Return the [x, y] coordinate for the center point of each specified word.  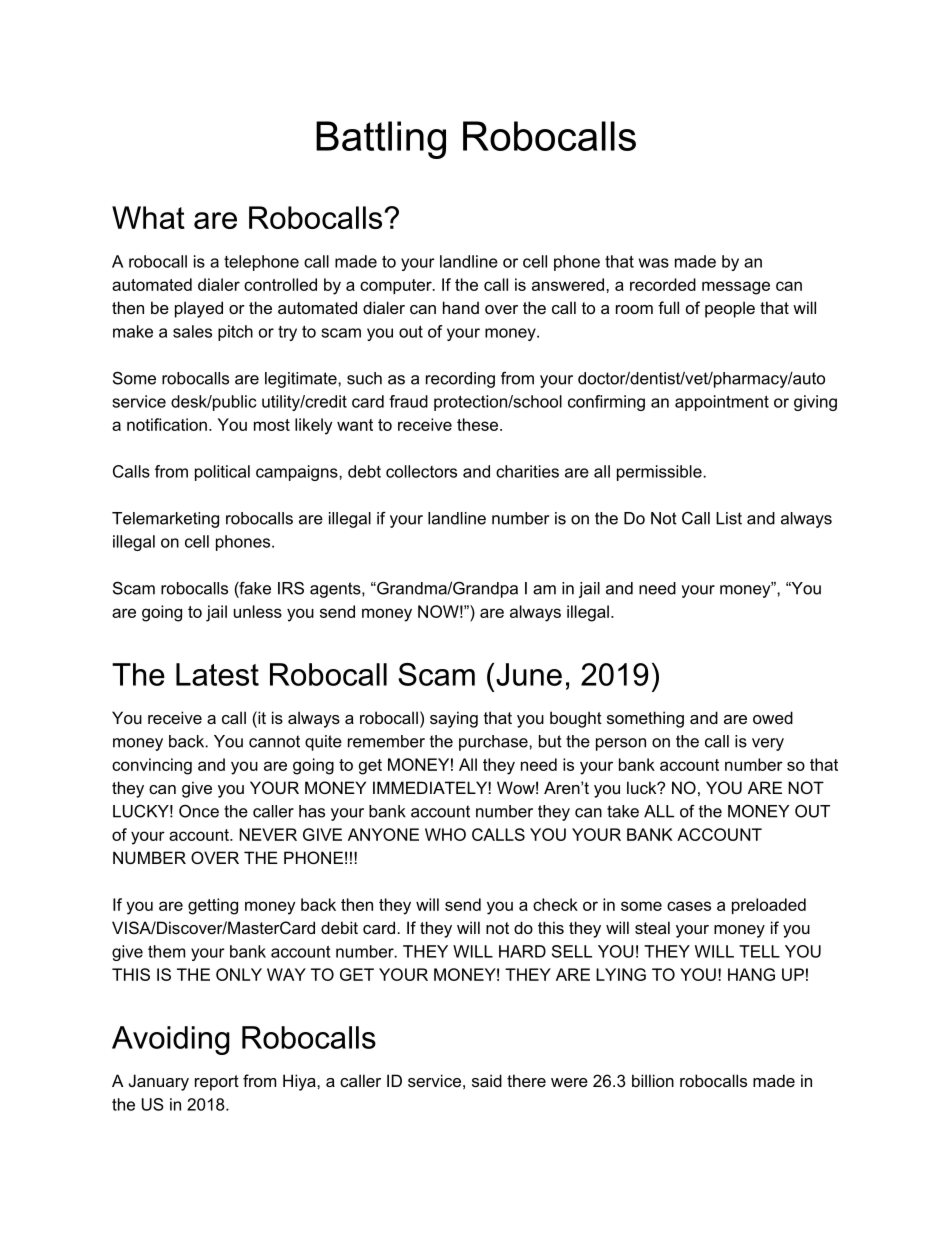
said [487, 1080]
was [654, 263]
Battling [381, 140]
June [529, 674]
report [217, 1083]
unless [258, 611]
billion [653, 1080]
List [729, 518]
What [148, 217]
